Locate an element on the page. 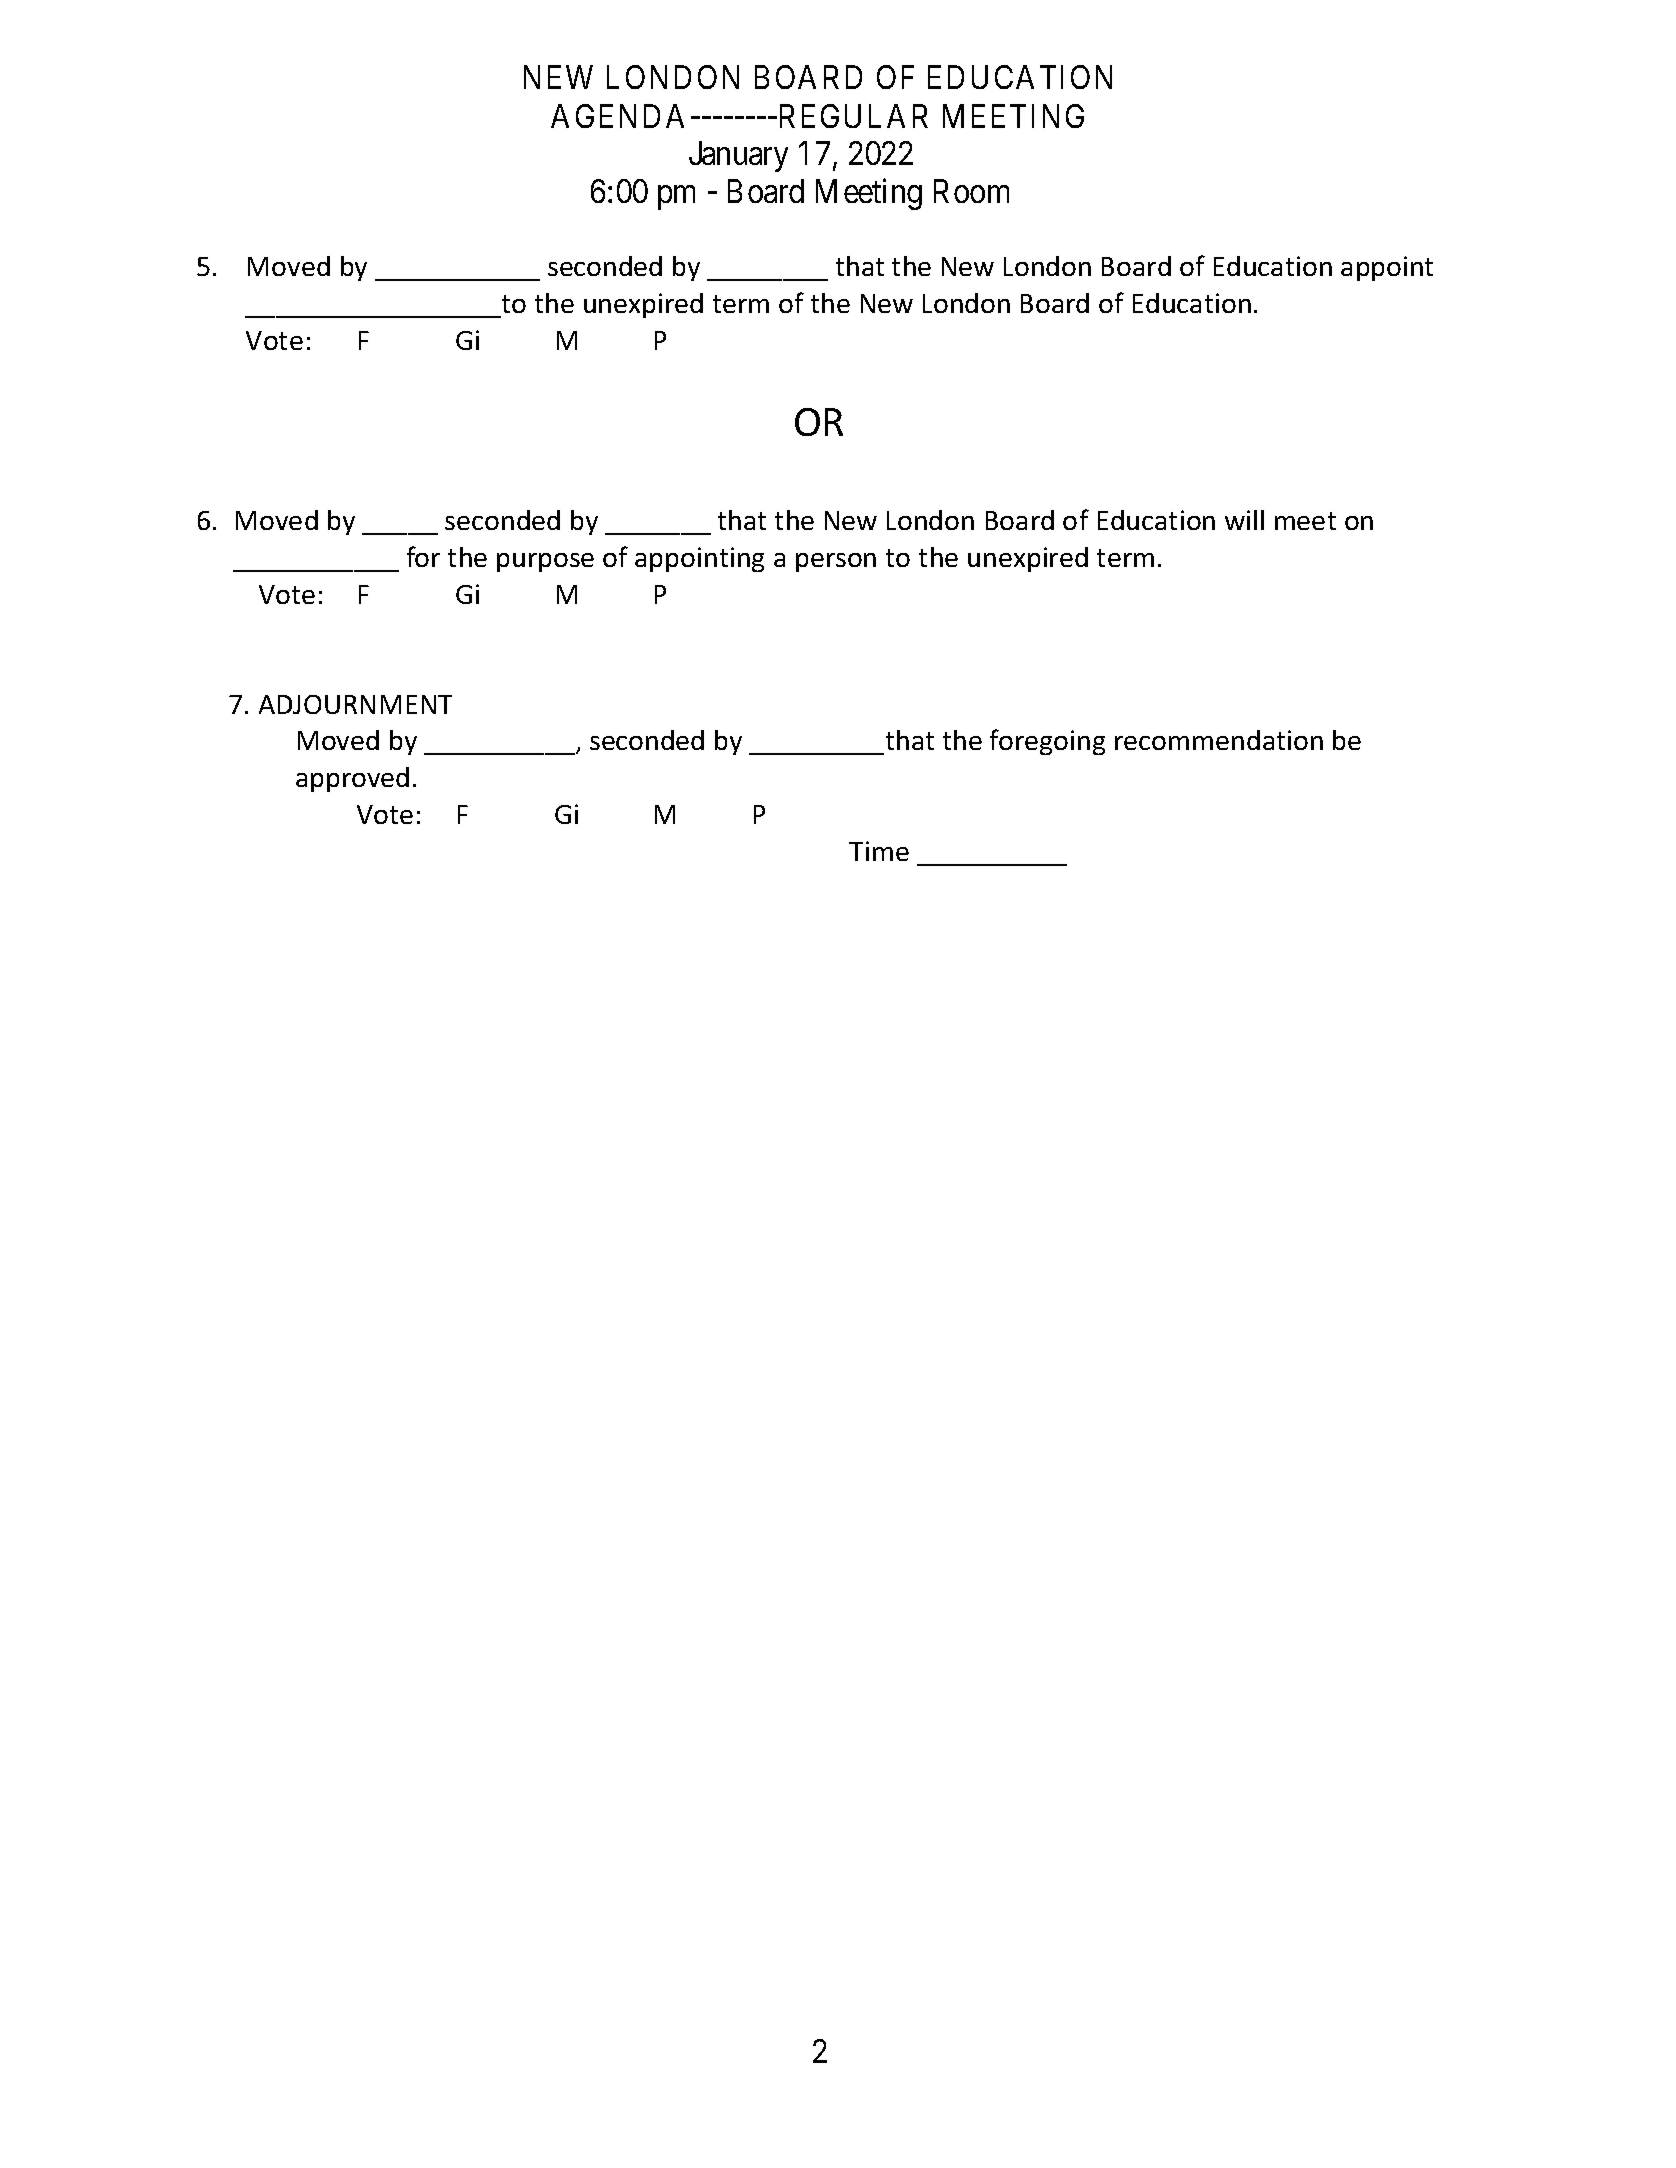  purpose is located at coordinates (545, 562).
